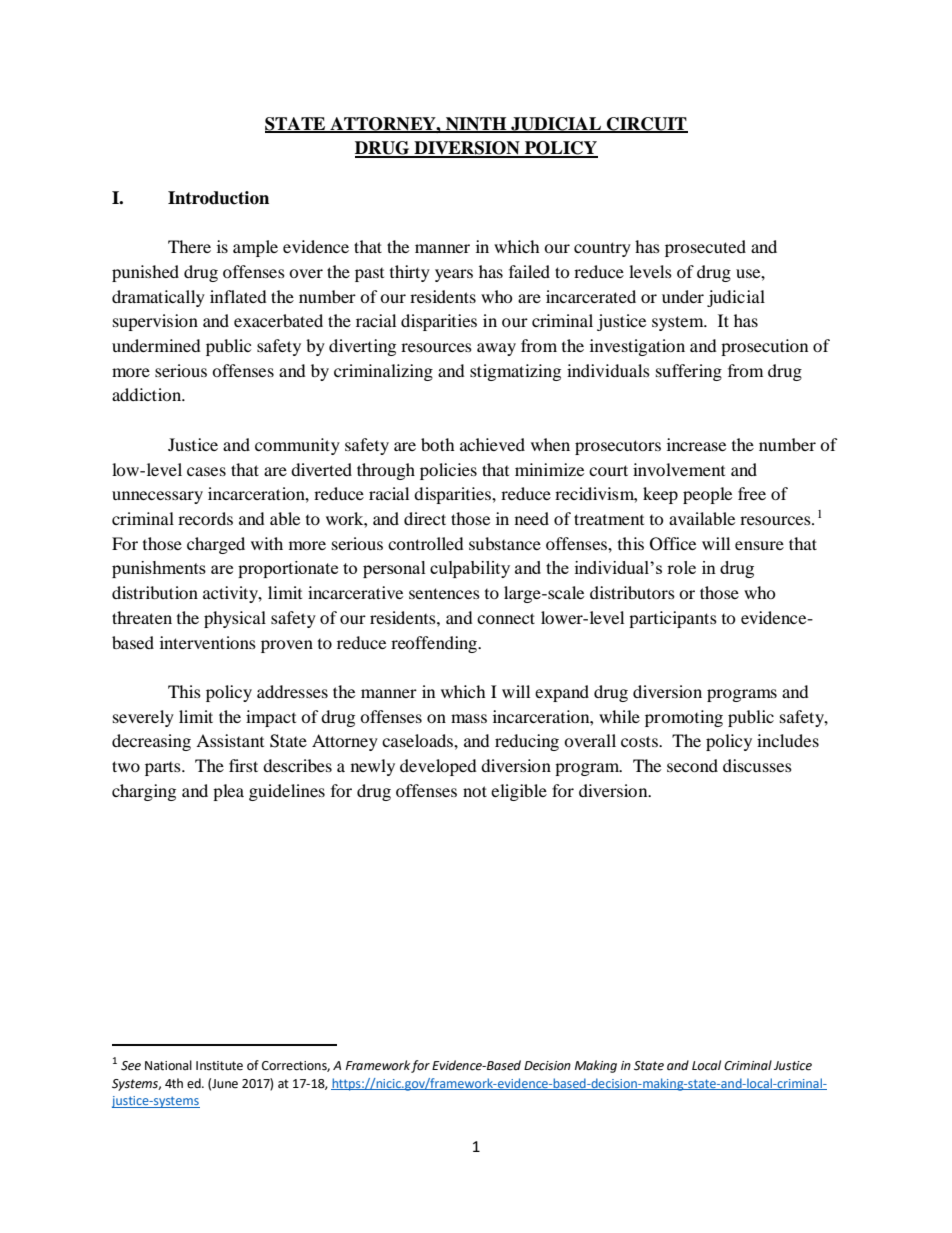 This page has height=1233, width=952. I want to click on Introduction, so click(218, 198).
